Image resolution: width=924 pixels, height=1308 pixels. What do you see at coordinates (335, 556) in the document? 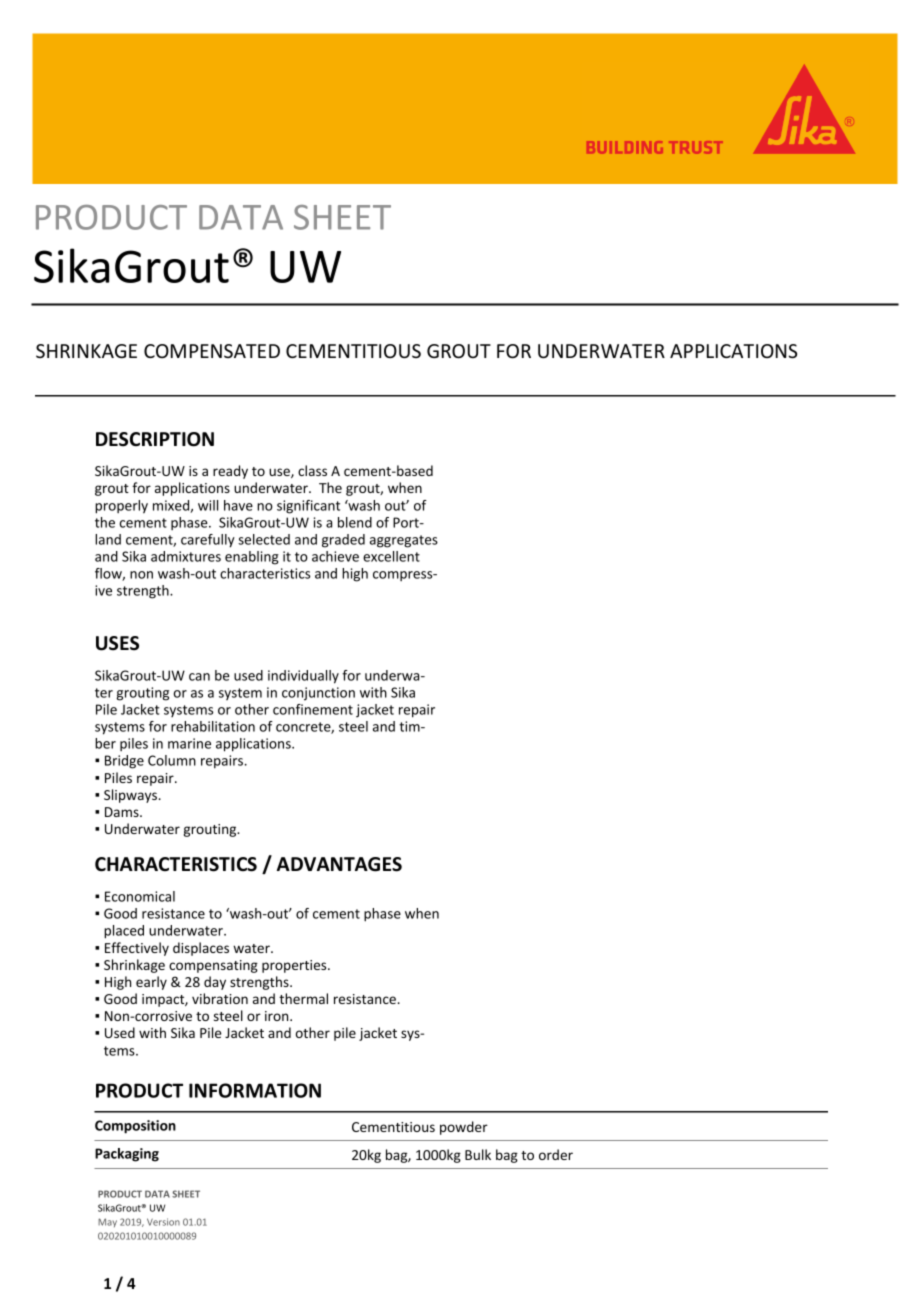
I see `achieve` at bounding box center [335, 556].
